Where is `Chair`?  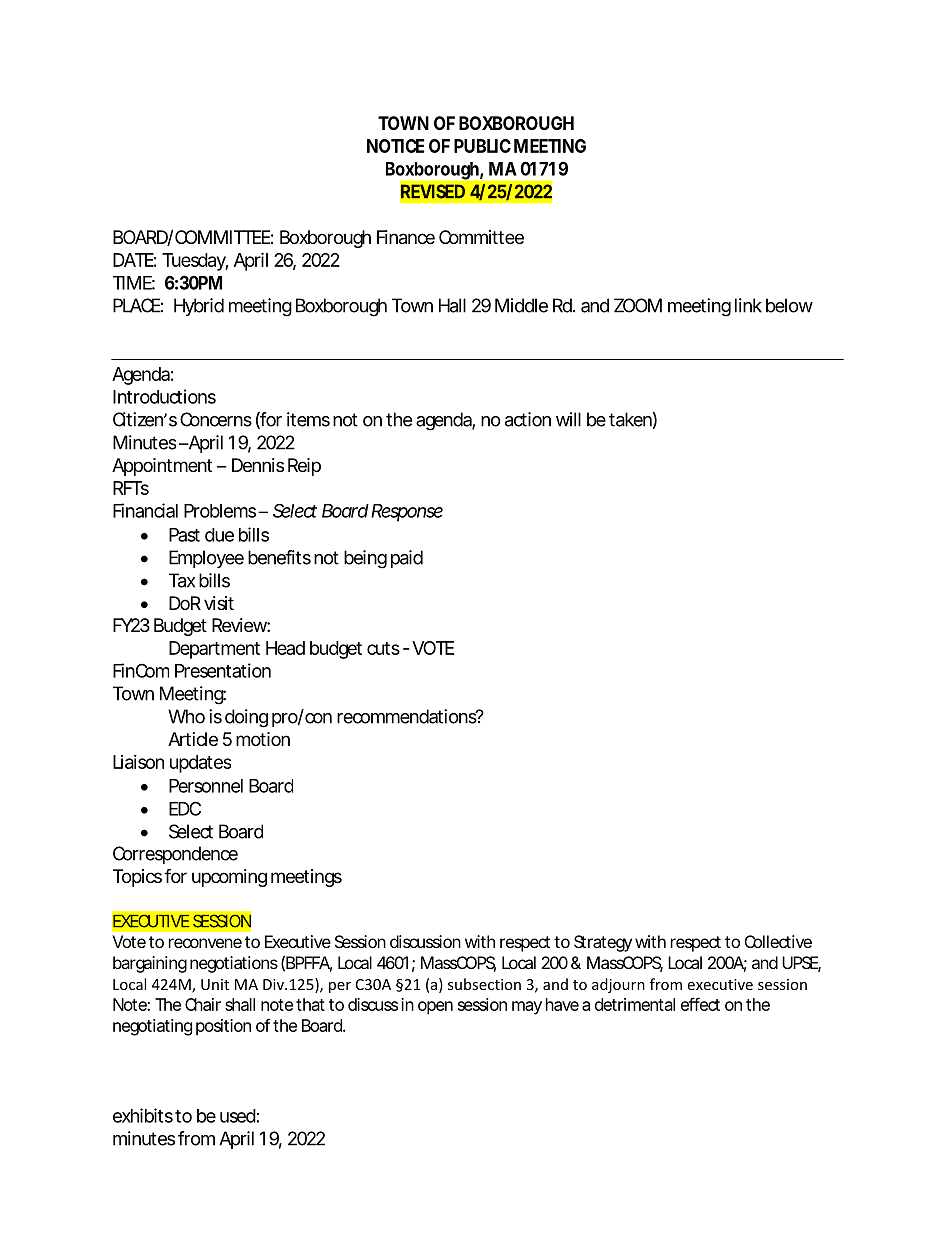
Chair is located at coordinates (203, 1004).
